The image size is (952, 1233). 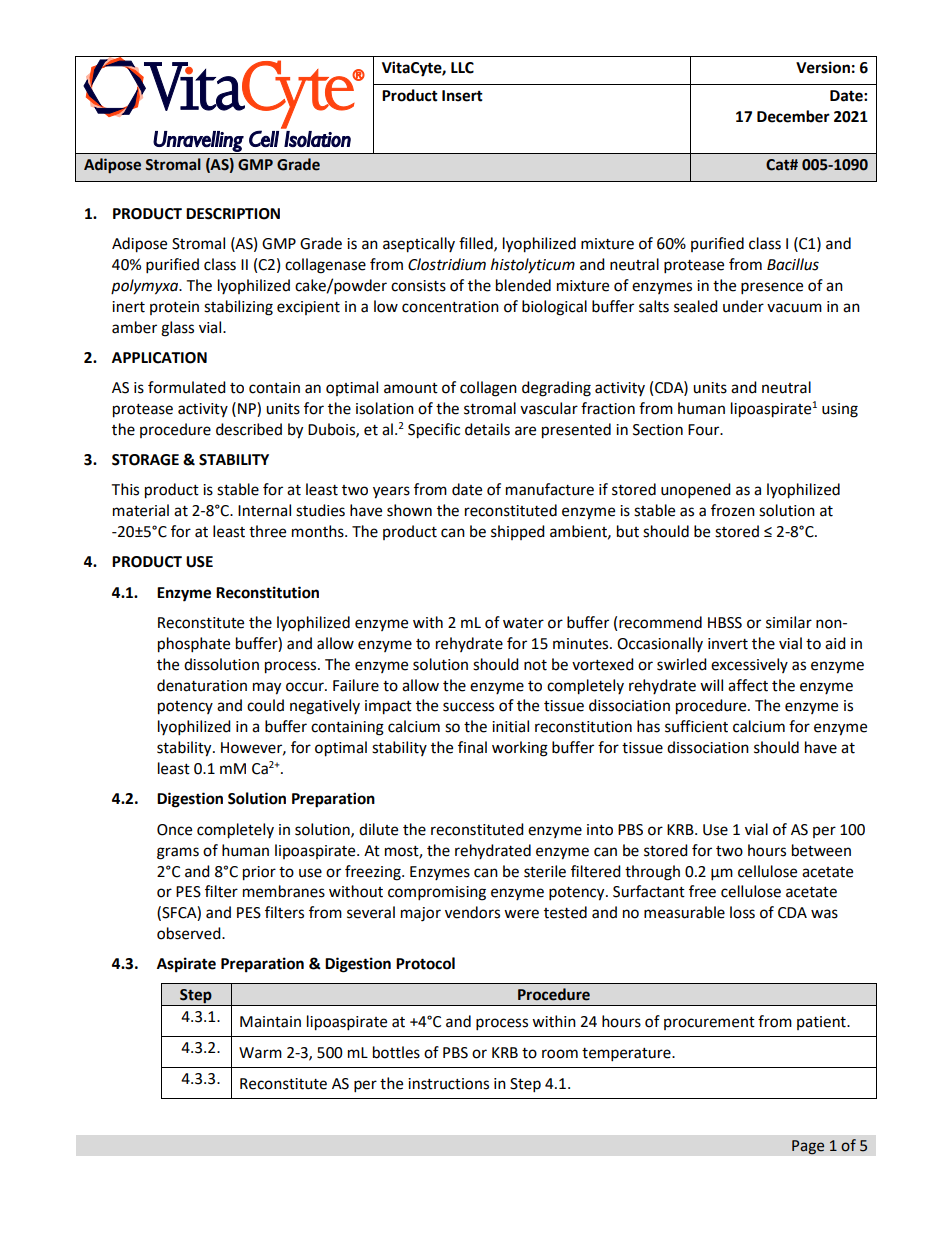 What do you see at coordinates (448, 1084) in the screenshot?
I see `instructions` at bounding box center [448, 1084].
